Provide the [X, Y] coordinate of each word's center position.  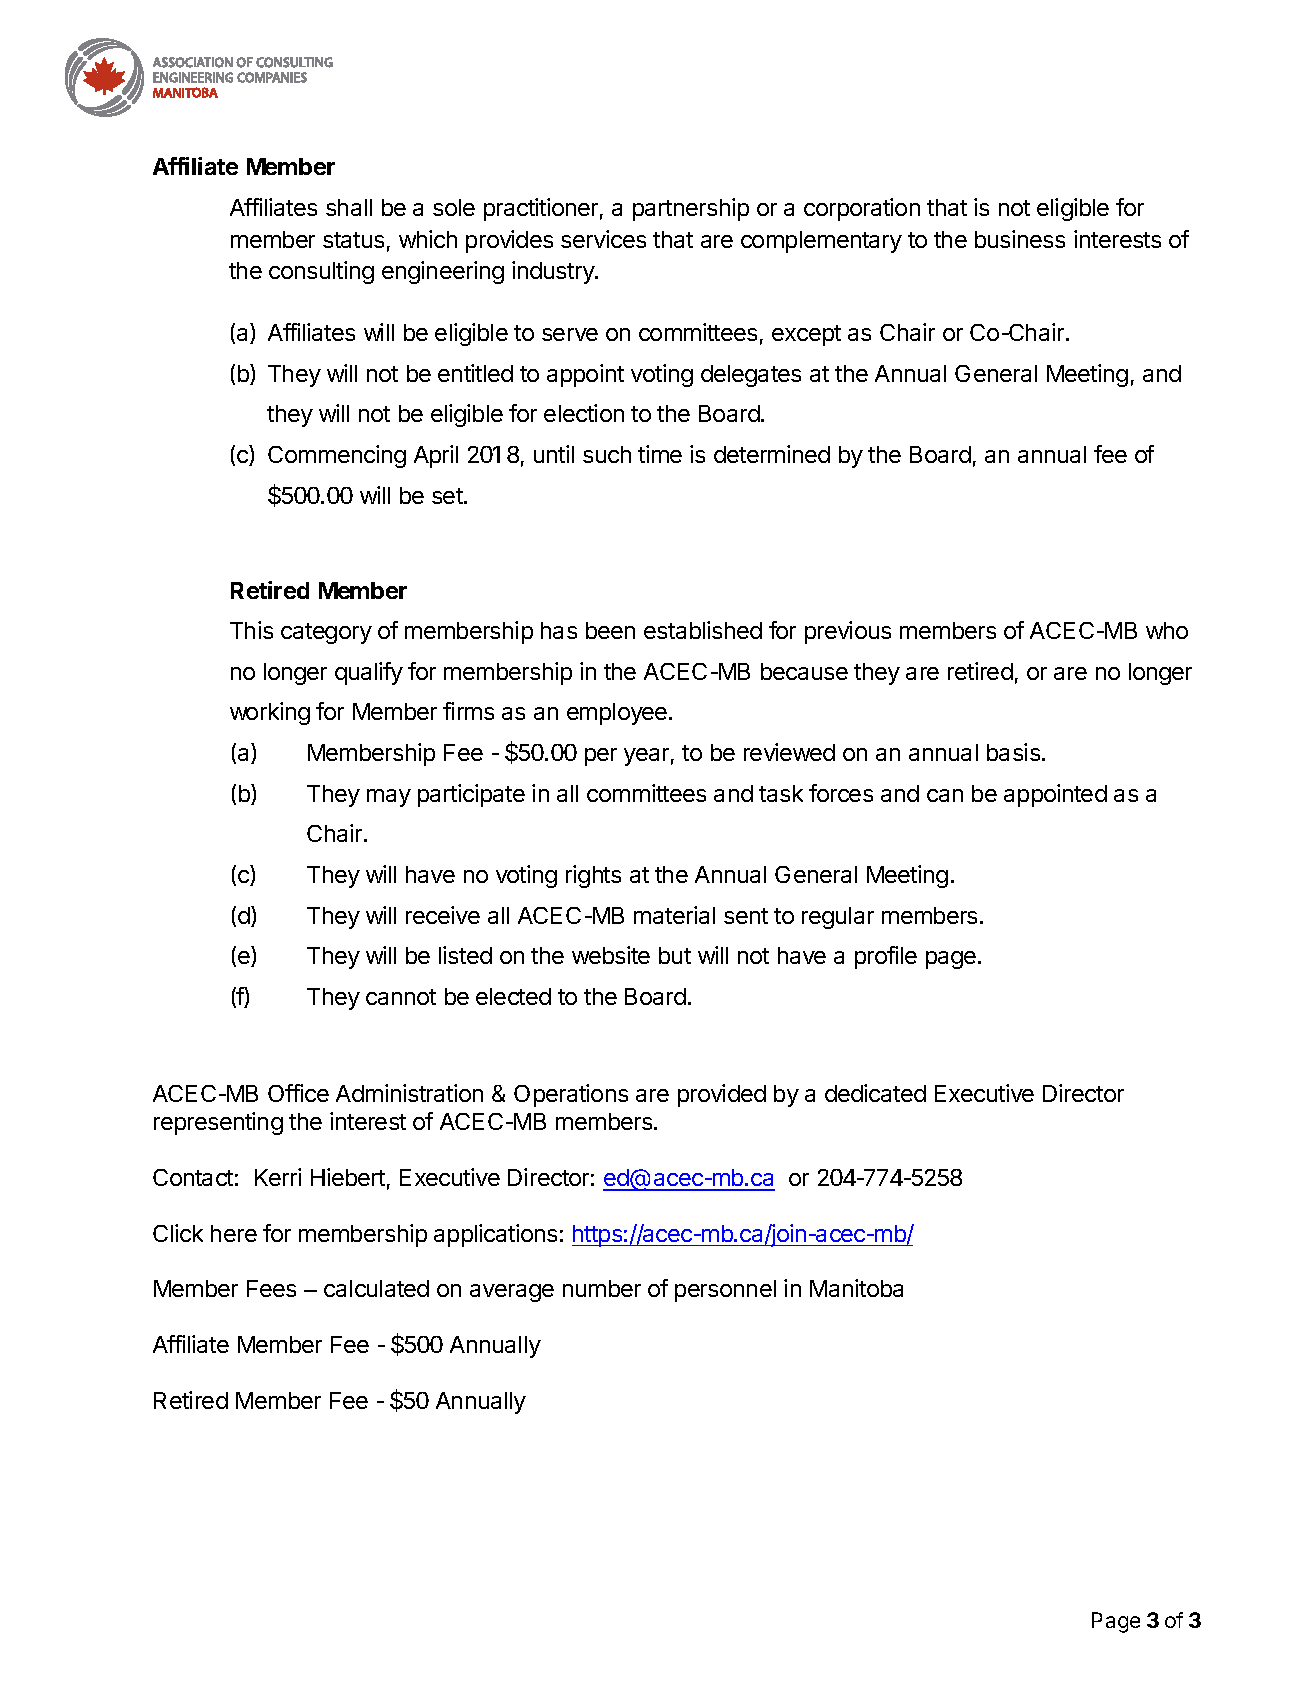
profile [886, 957]
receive [443, 915]
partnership [691, 209]
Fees [271, 1288]
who [1167, 630]
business [1020, 239]
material [674, 915]
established [703, 630]
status [353, 240]
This [251, 630]
